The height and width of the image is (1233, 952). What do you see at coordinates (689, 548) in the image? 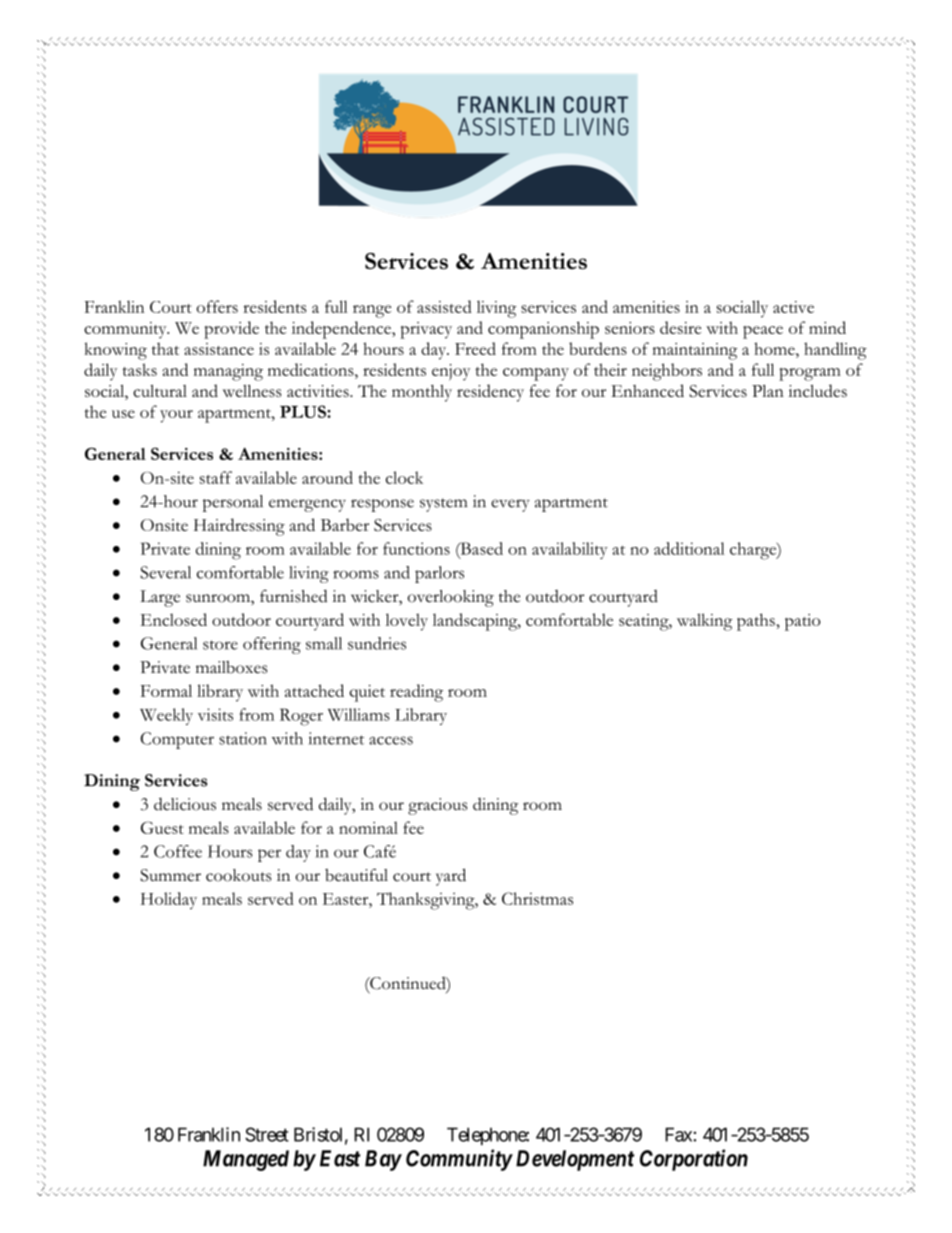
I see `additional` at bounding box center [689, 548].
